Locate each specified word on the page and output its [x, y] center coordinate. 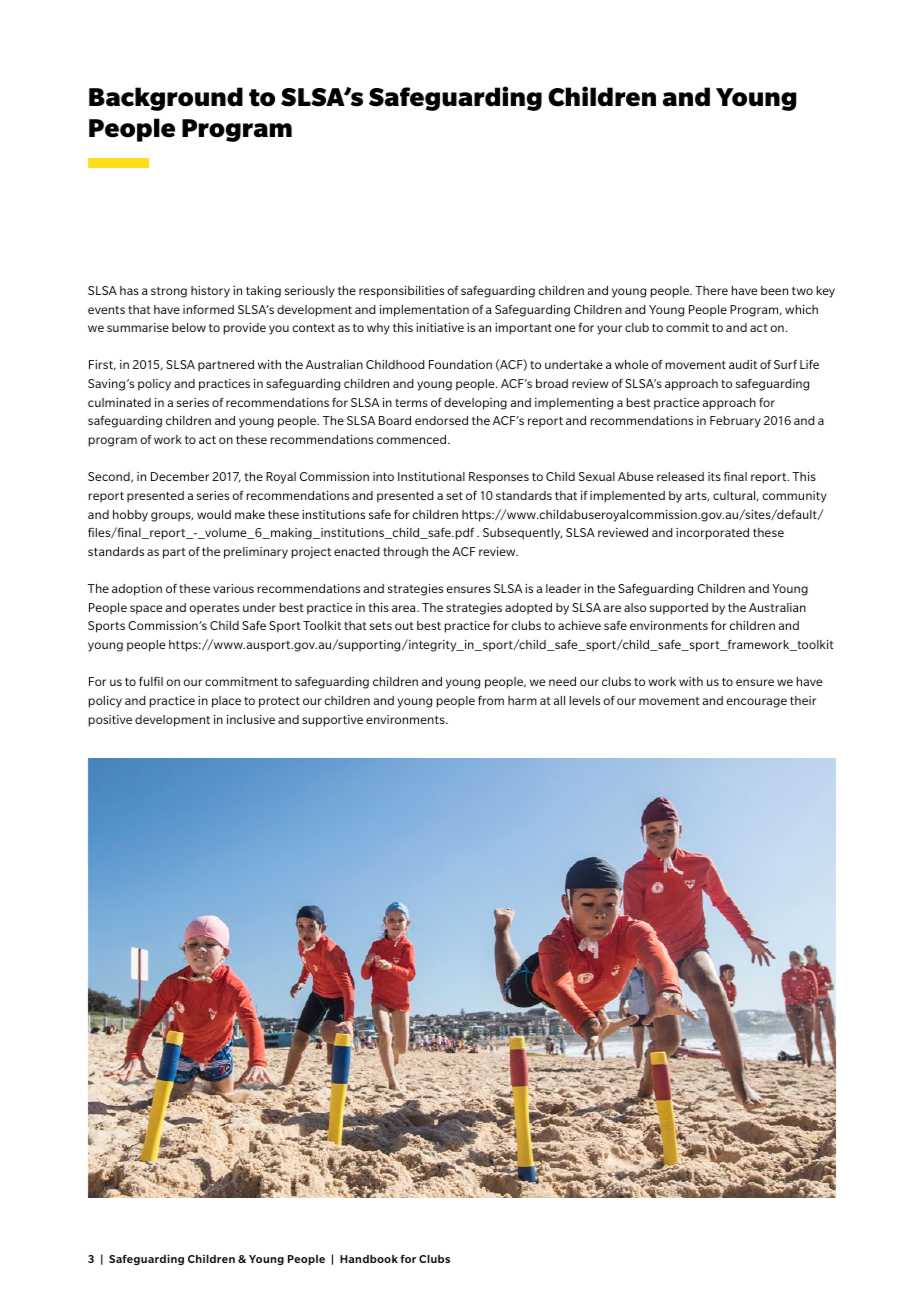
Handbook [369, 1259]
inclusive [251, 719]
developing [475, 404]
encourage [757, 703]
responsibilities [401, 292]
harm [522, 700]
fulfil [151, 681]
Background [166, 99]
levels [585, 700]
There [711, 290]
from [491, 700]
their [803, 700]
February [735, 422]
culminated [119, 402]
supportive [332, 721]
